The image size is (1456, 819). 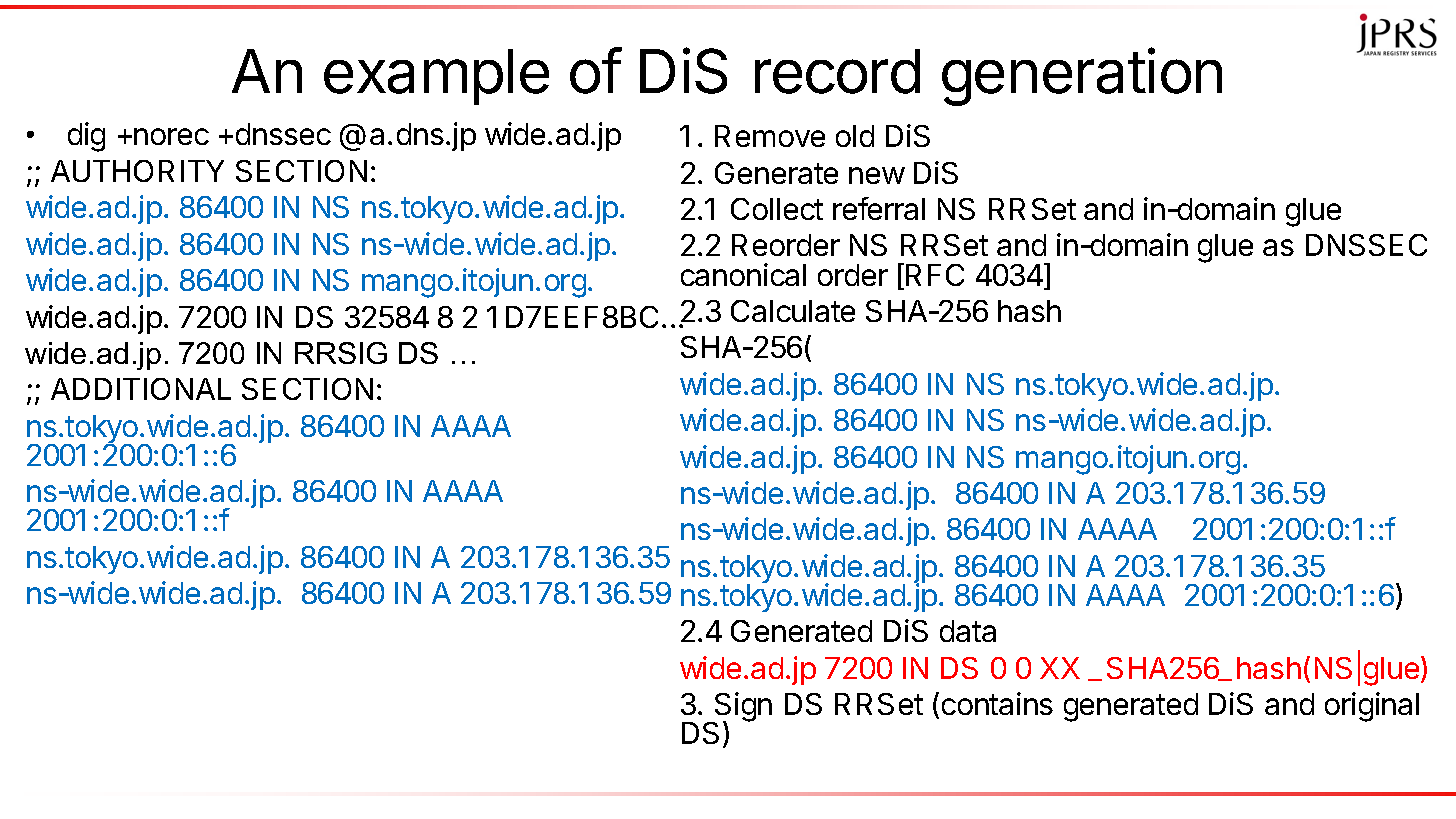 I want to click on Sign, so click(x=742, y=708).
